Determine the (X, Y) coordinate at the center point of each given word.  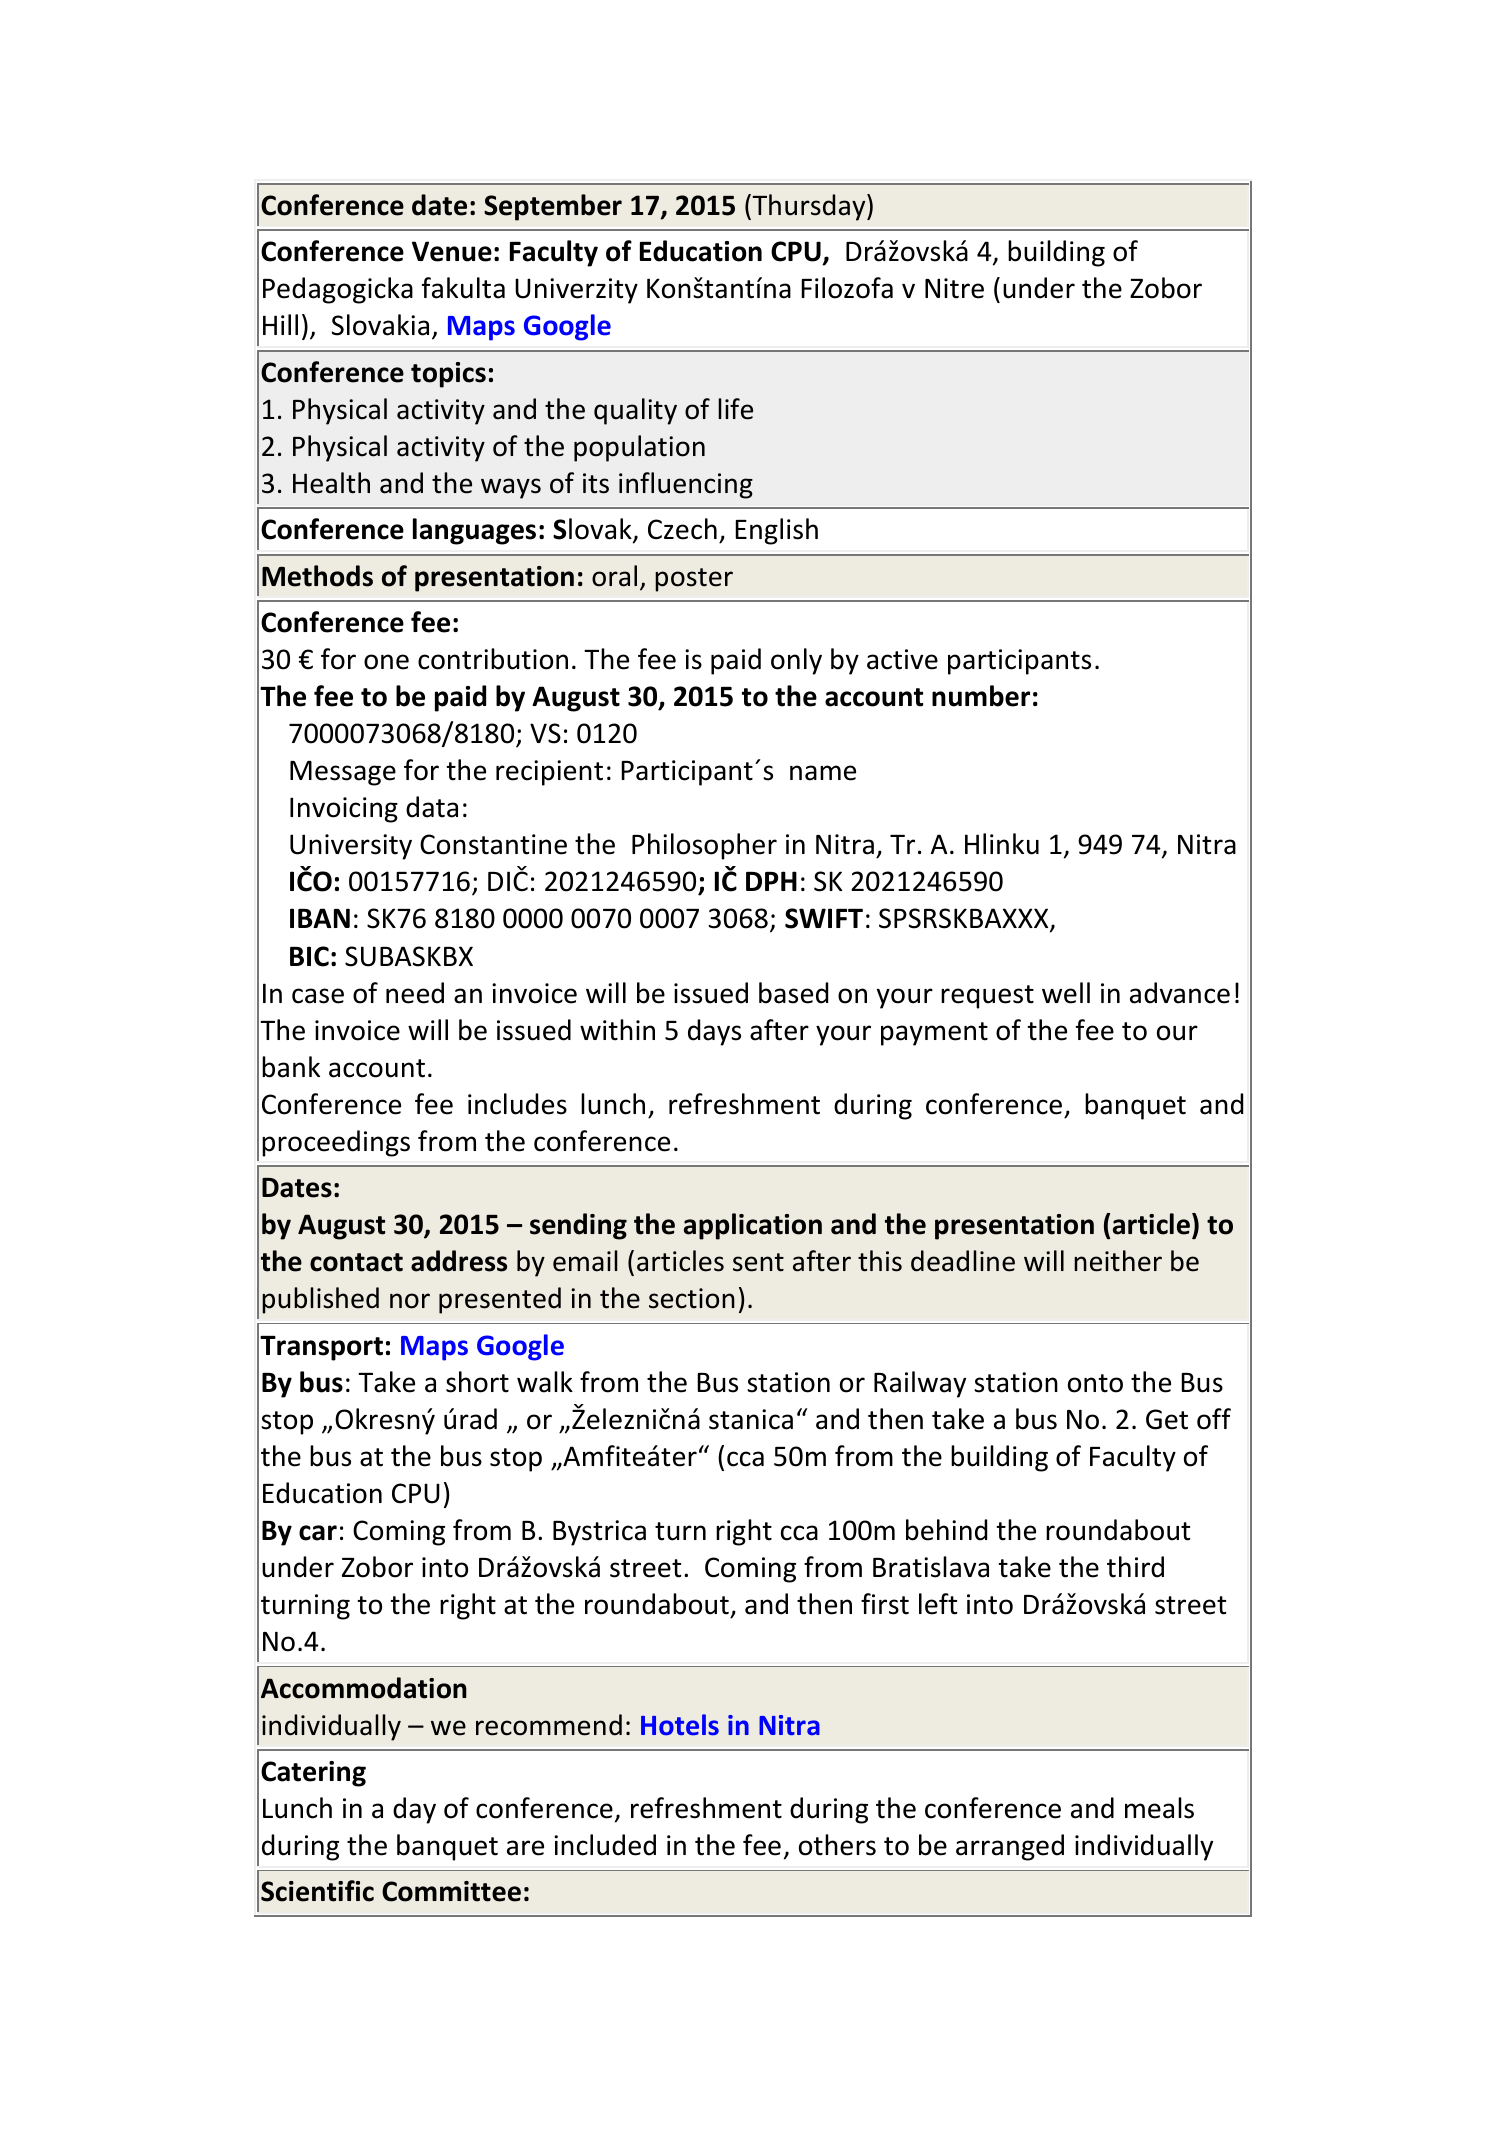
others (837, 1845)
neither (1118, 1261)
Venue (452, 251)
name (823, 773)
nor (410, 1301)
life (735, 409)
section (692, 1298)
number (981, 696)
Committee (451, 1891)
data (432, 807)
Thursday (809, 207)
